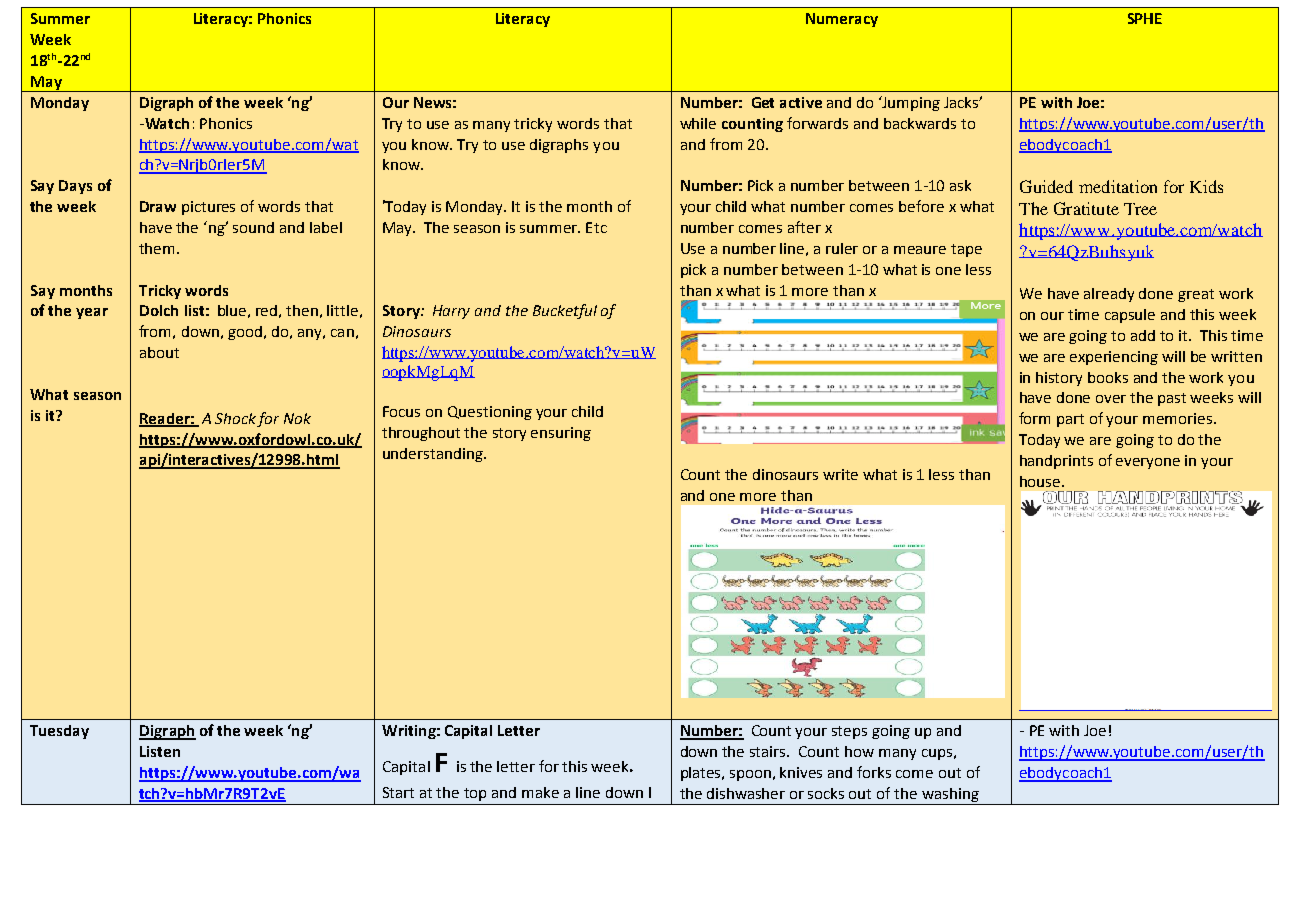 The image size is (1308, 924). What do you see at coordinates (1140, 209) in the document?
I see `Tree` at bounding box center [1140, 209].
